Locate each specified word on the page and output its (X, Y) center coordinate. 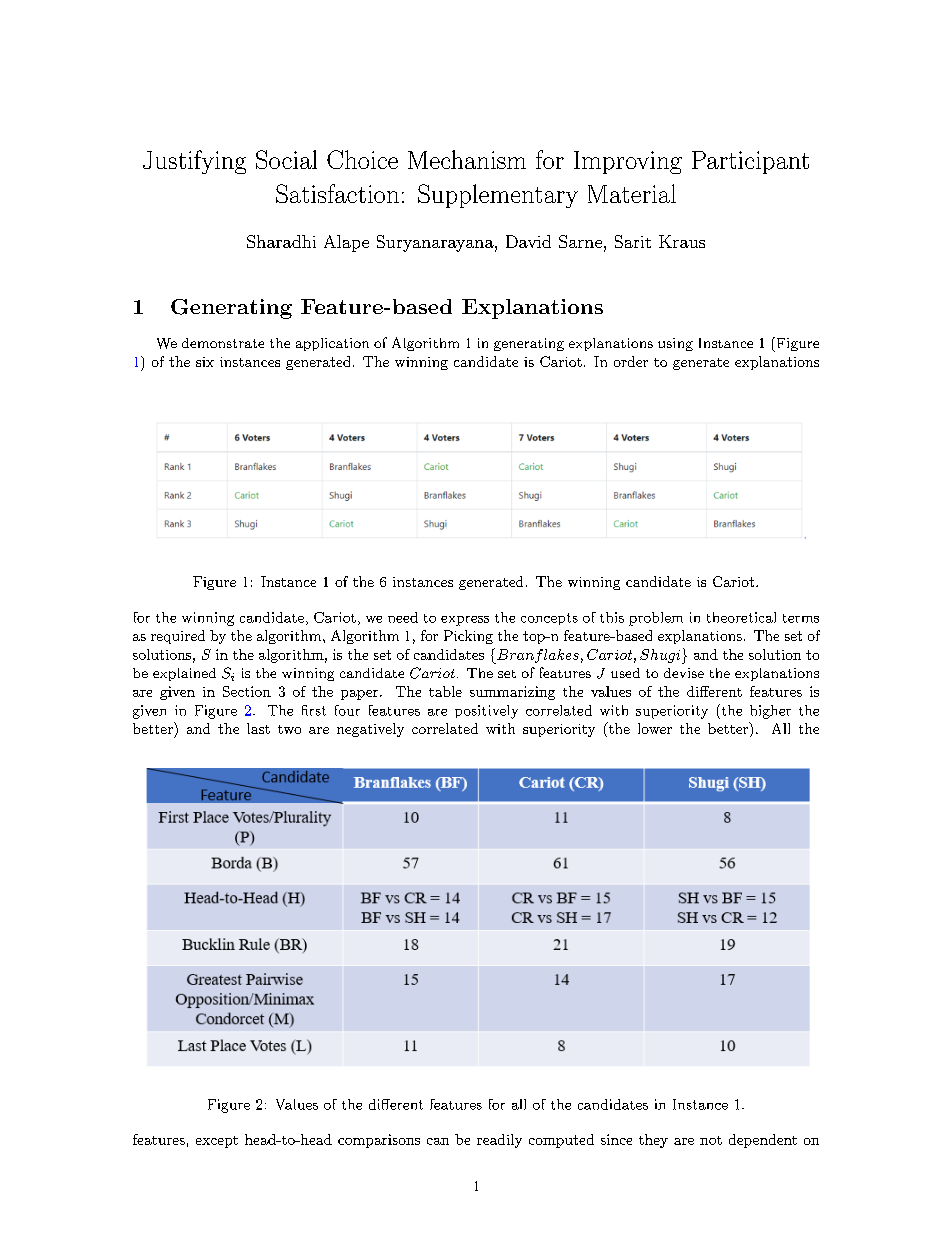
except (217, 1142)
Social (286, 159)
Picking (468, 637)
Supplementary (498, 196)
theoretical (741, 617)
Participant (750, 162)
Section (247, 691)
